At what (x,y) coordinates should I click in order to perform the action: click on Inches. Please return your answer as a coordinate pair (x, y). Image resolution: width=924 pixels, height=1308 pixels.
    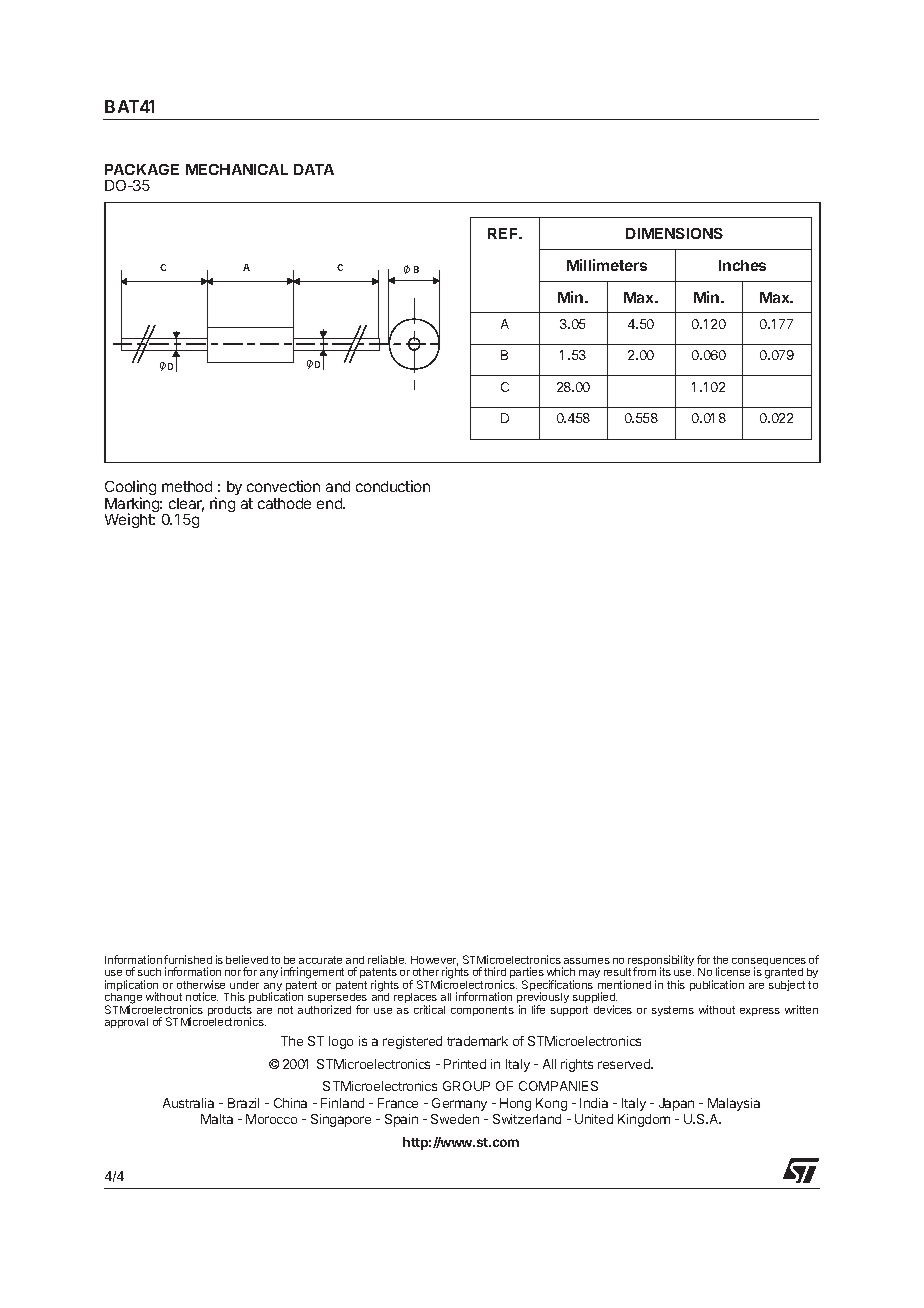
    Looking at the image, I should click on (742, 265).
